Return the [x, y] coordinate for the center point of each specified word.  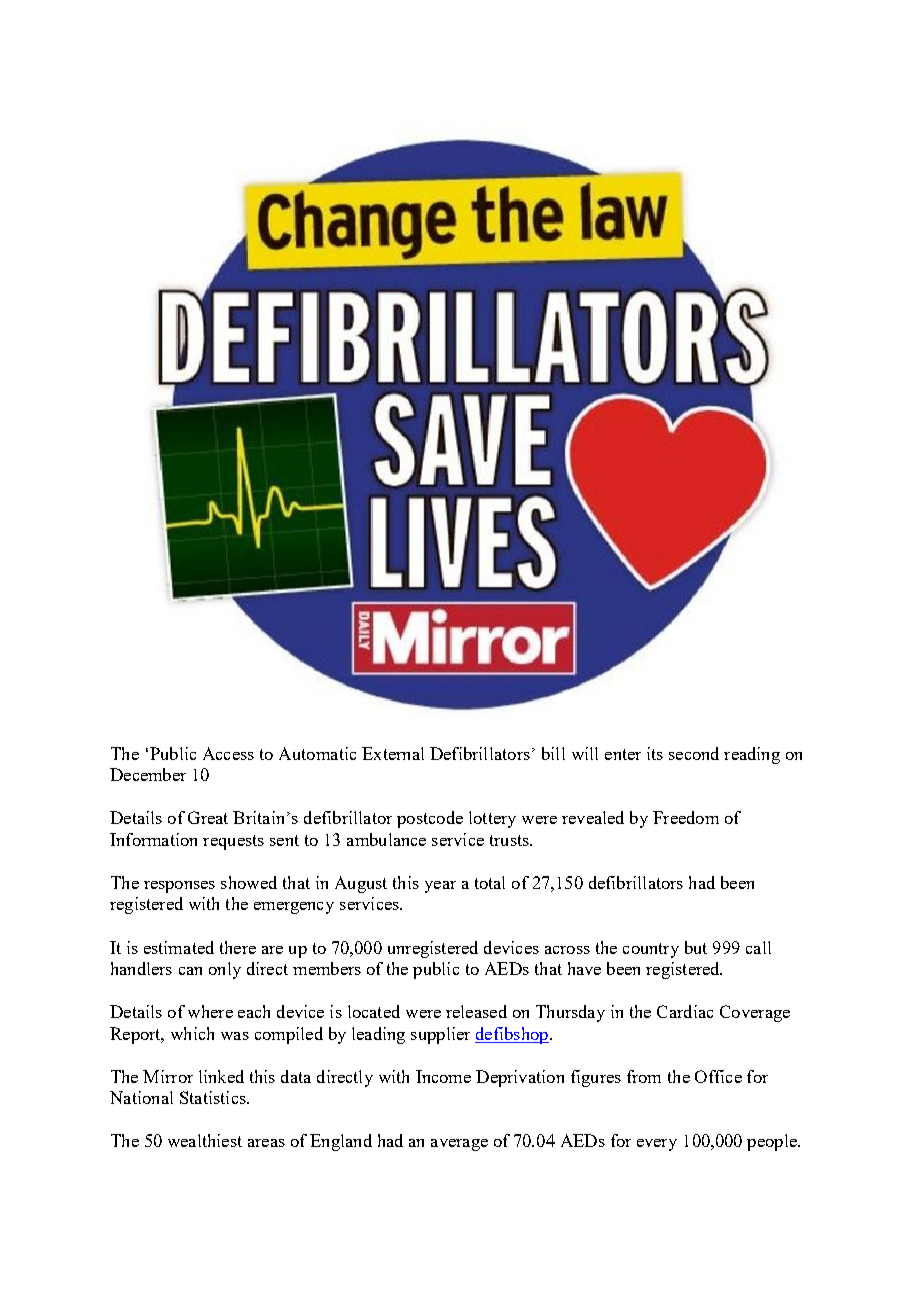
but [696, 947]
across [567, 950]
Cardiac [685, 1011]
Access [228, 753]
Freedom [686, 817]
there [238, 947]
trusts [510, 840]
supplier [440, 1035]
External [393, 753]
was [235, 1036]
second [694, 753]
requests [233, 842]
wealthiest [205, 1140]
